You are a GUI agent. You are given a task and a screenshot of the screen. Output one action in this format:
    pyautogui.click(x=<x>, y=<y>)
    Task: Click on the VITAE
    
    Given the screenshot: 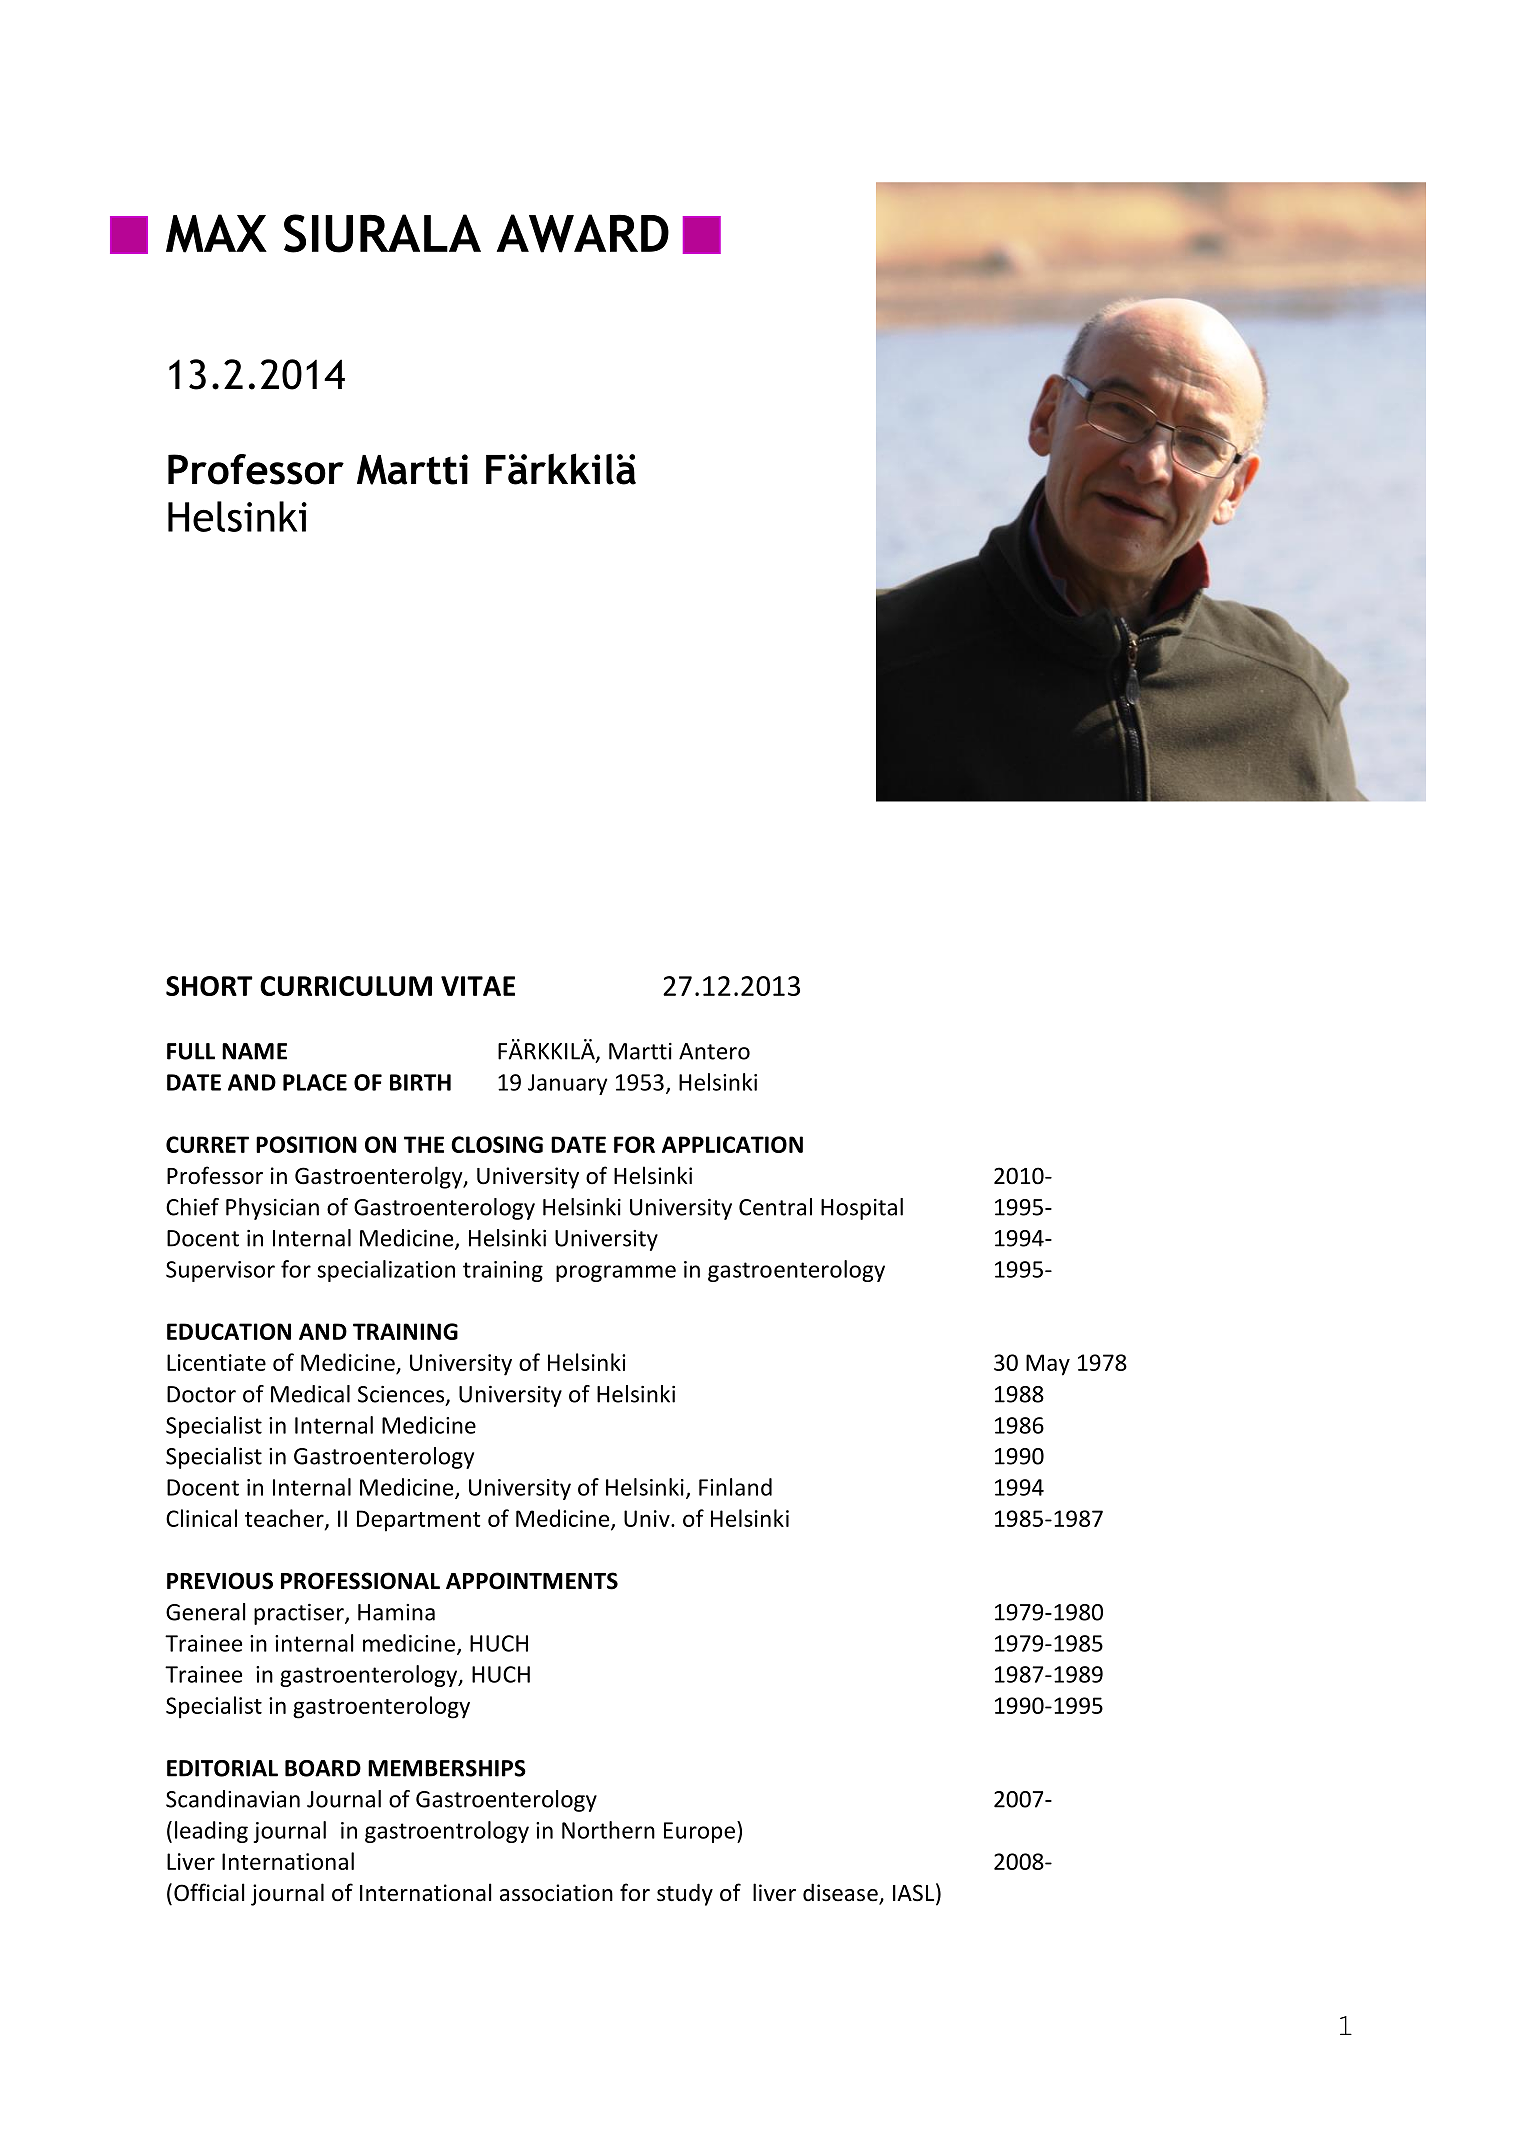 What is the action you would take?
    pyautogui.click(x=478, y=986)
